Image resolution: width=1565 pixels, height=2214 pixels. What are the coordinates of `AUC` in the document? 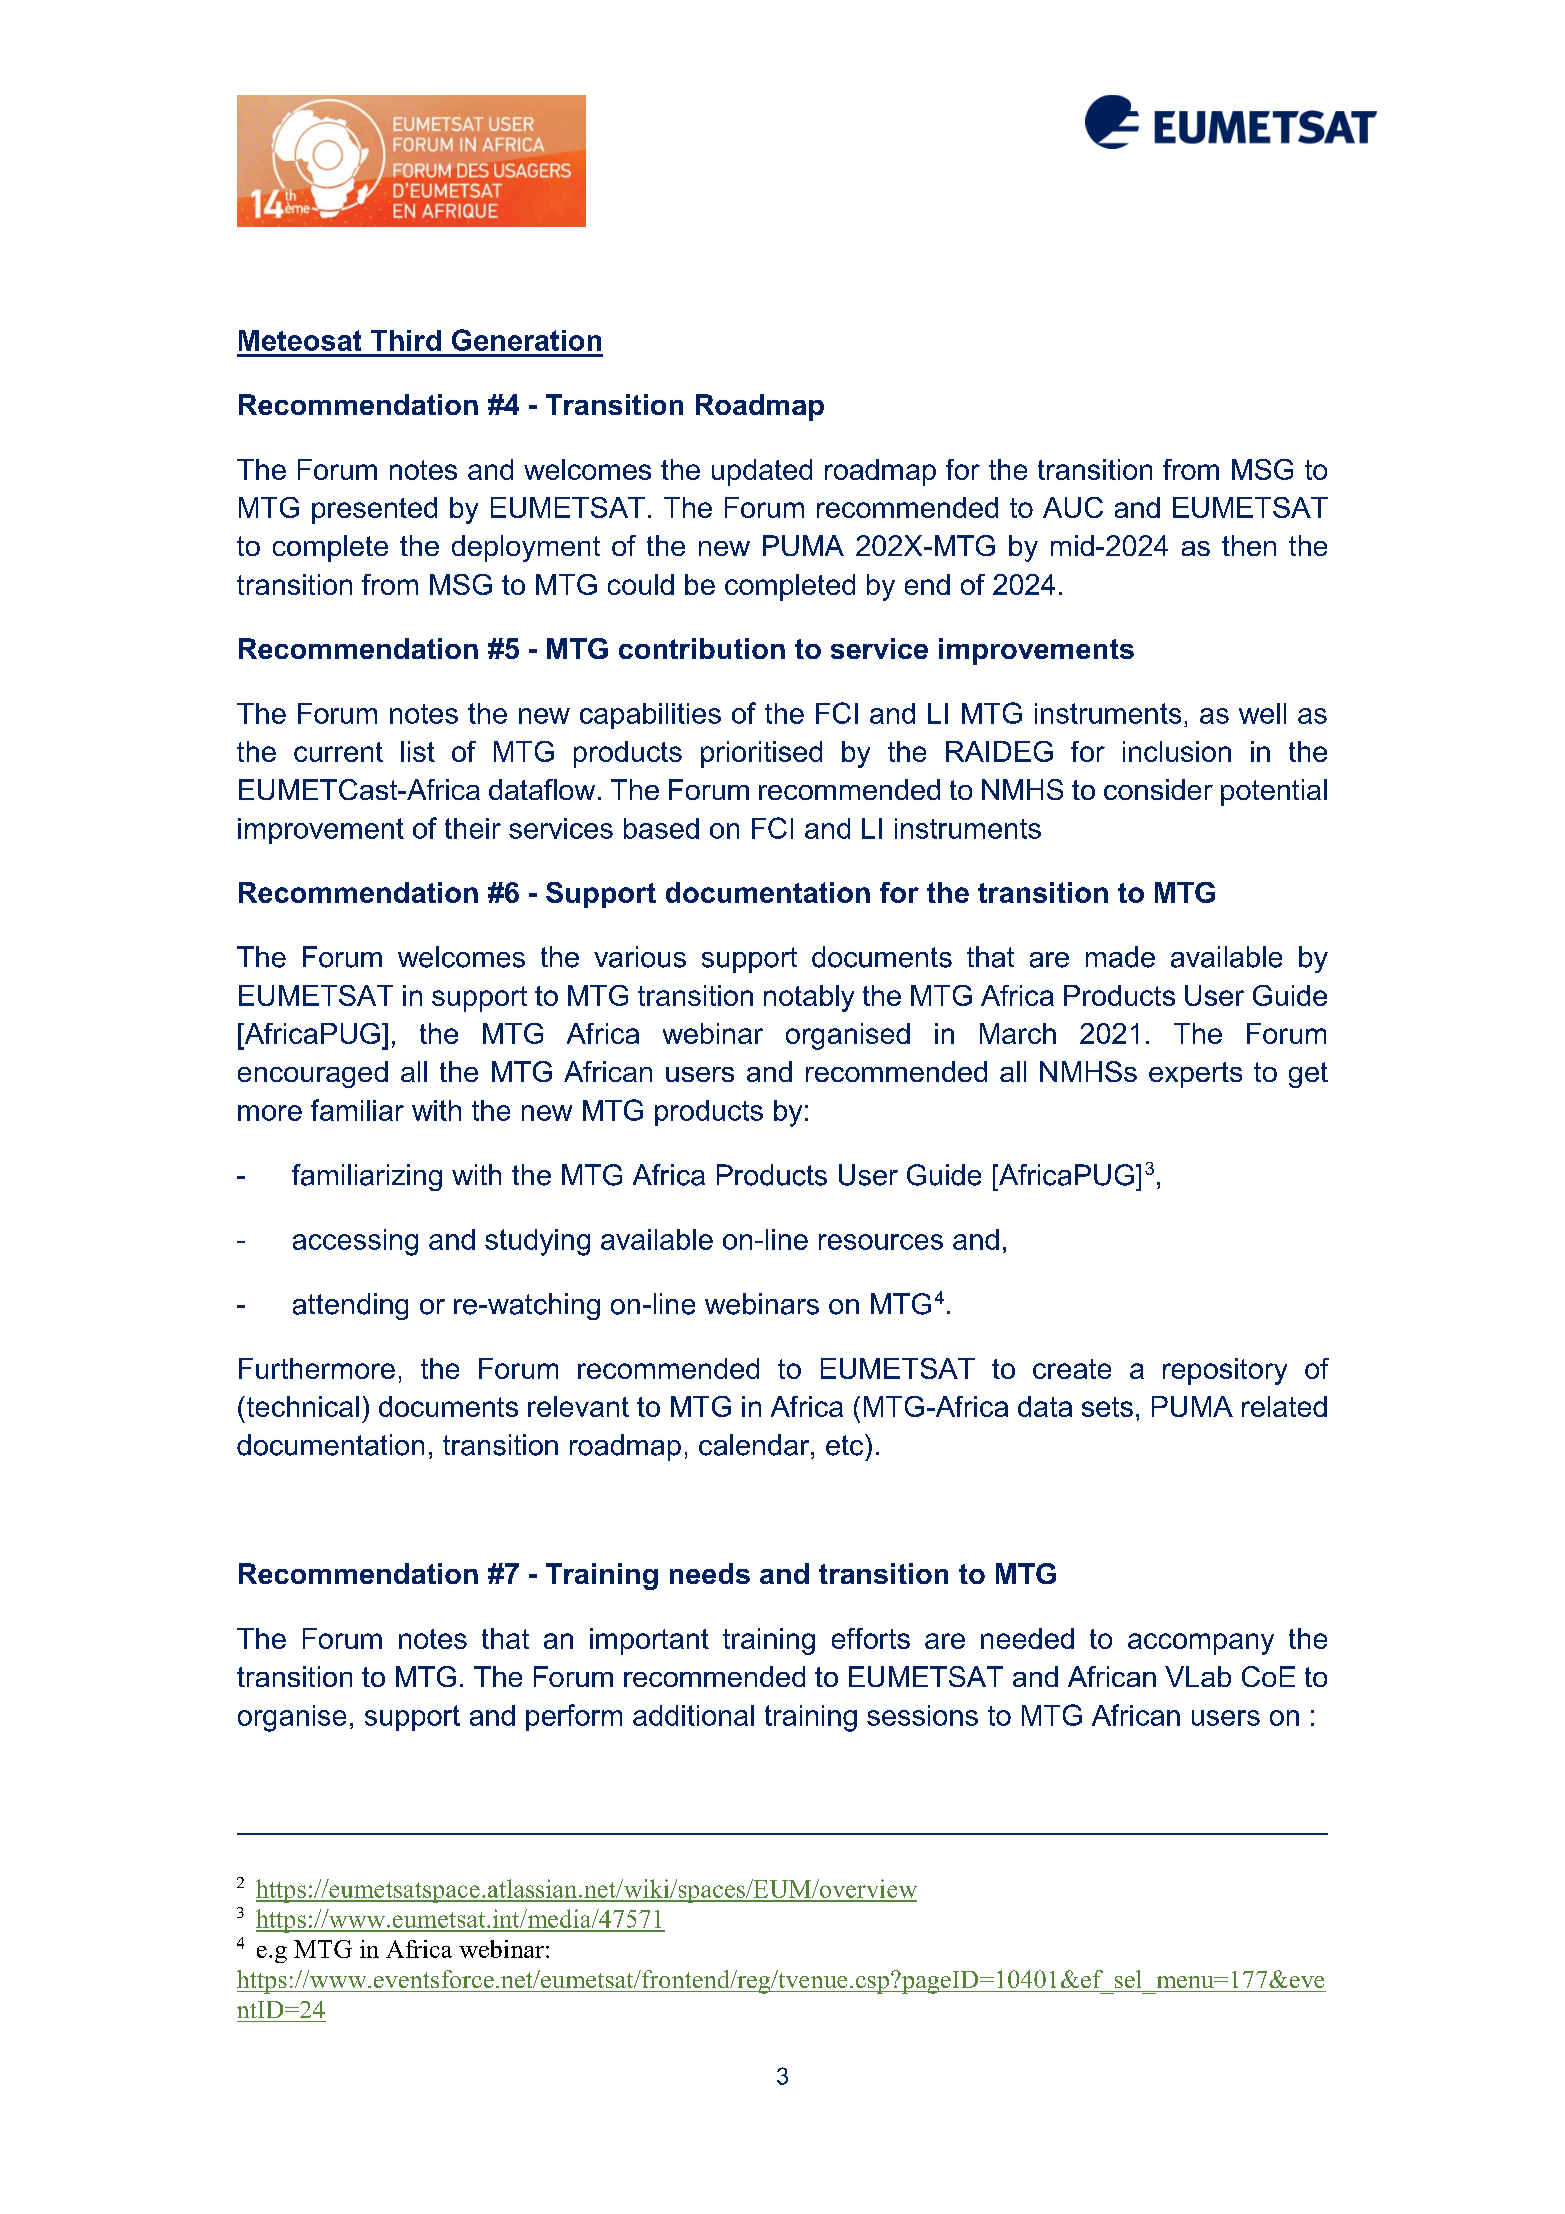 It's located at (1073, 507).
